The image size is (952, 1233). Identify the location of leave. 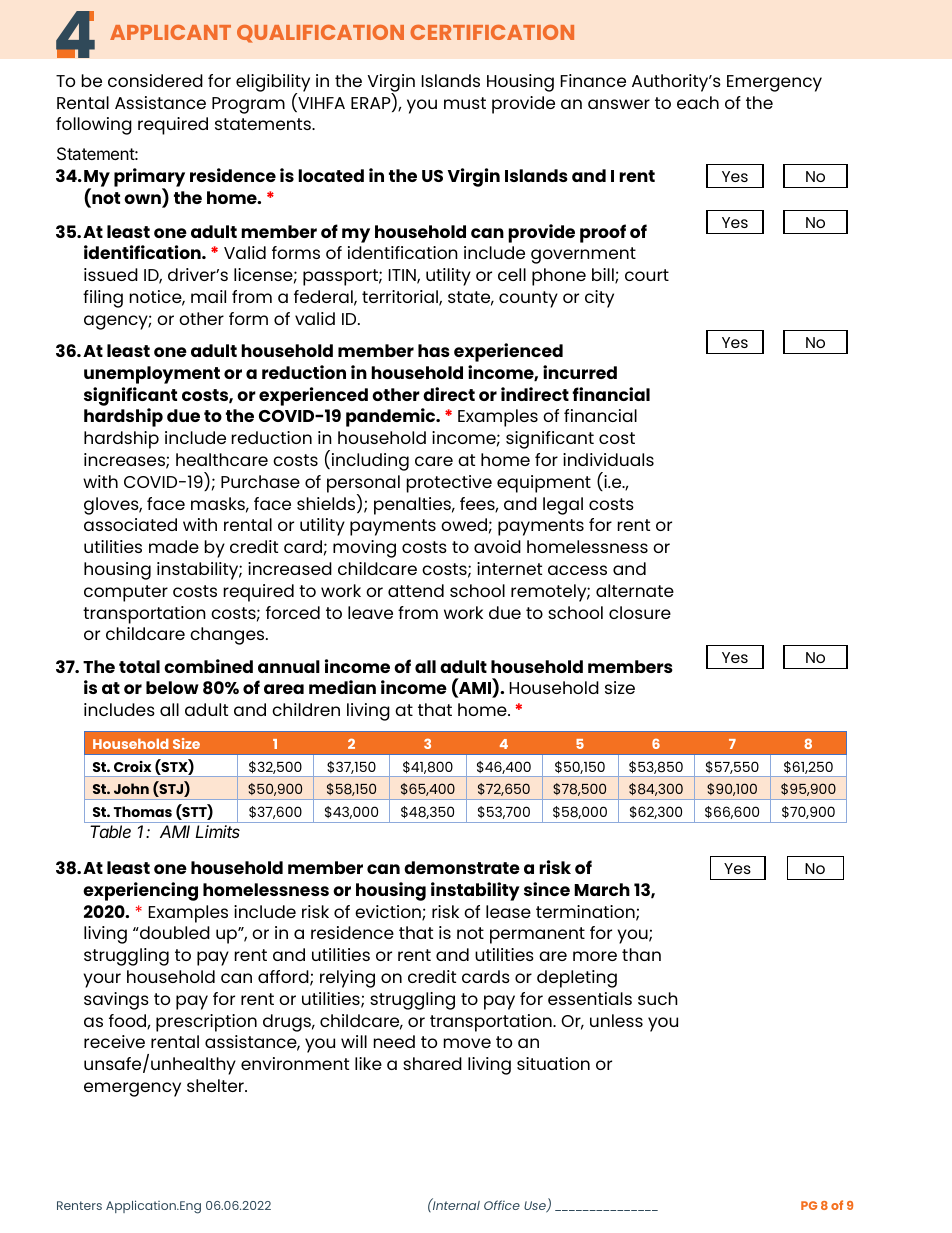
(370, 612).
